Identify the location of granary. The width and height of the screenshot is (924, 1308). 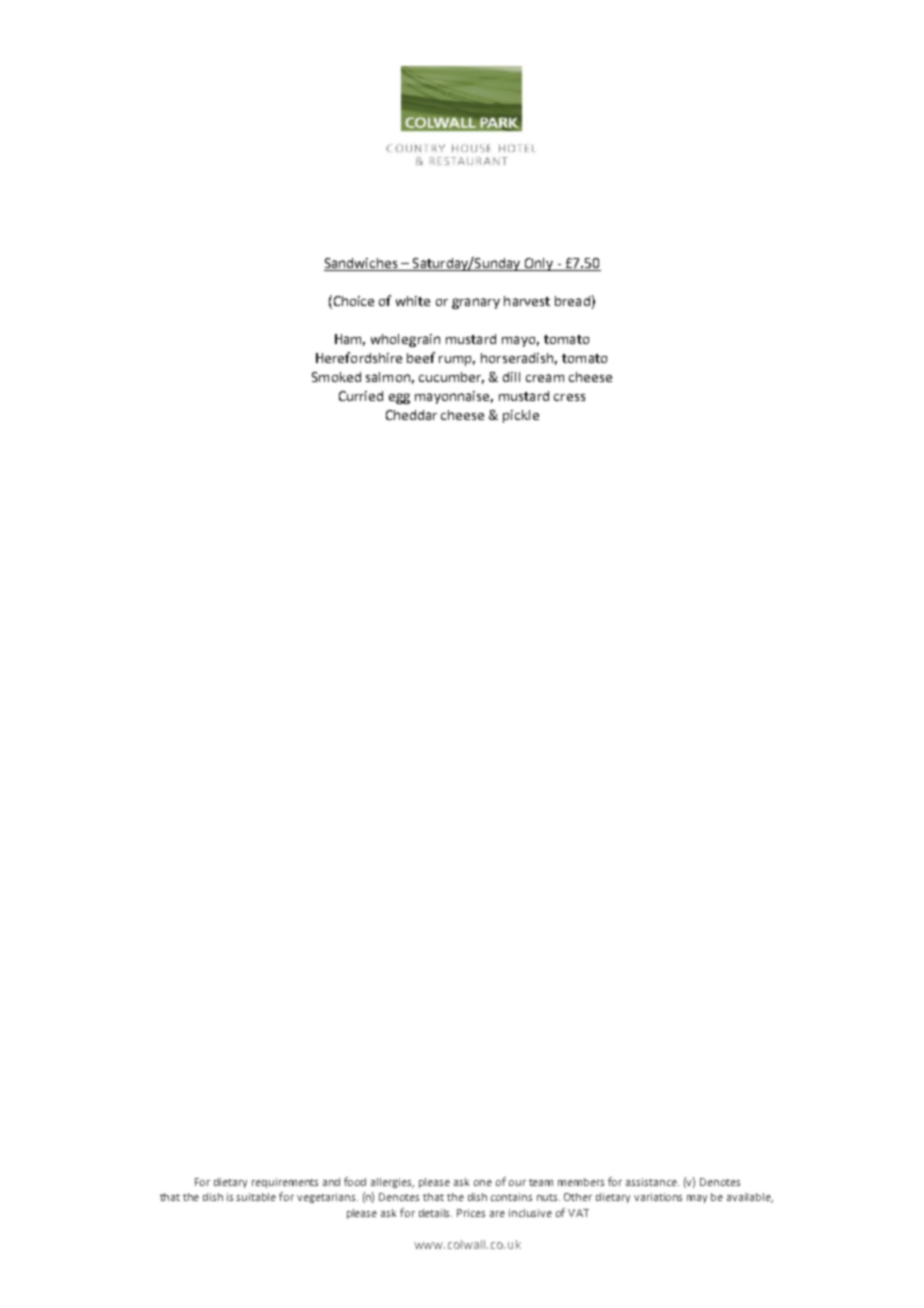
(476, 303).
